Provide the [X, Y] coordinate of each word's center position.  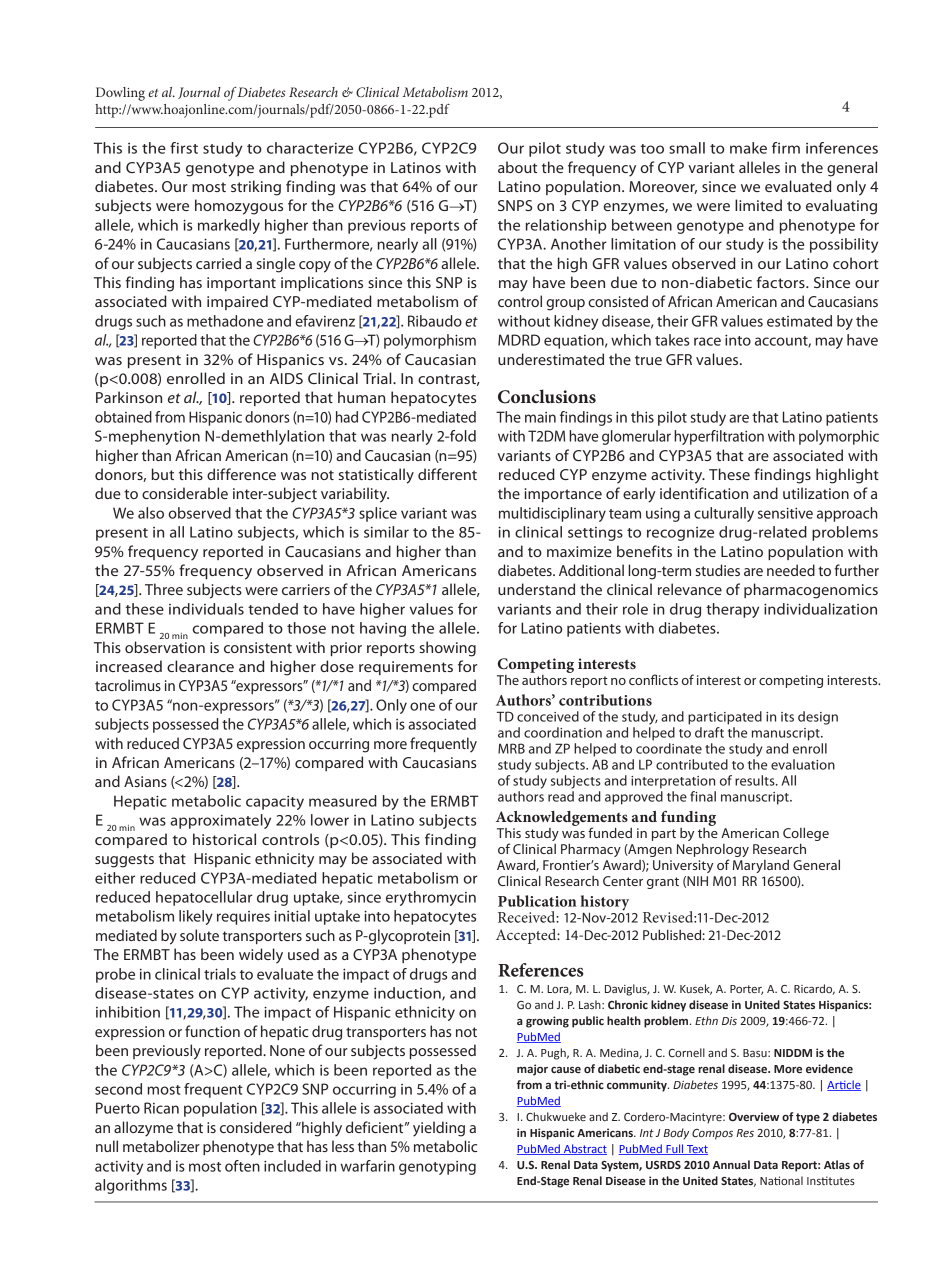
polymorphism [430, 341]
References [541, 970]
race [707, 341]
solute [199, 935]
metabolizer [161, 1146]
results [756, 780]
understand [536, 589]
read [561, 796]
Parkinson [129, 397]
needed [791, 570]
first [184, 148]
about [517, 167]
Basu [756, 1053]
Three [164, 589]
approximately [220, 821]
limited [758, 205]
